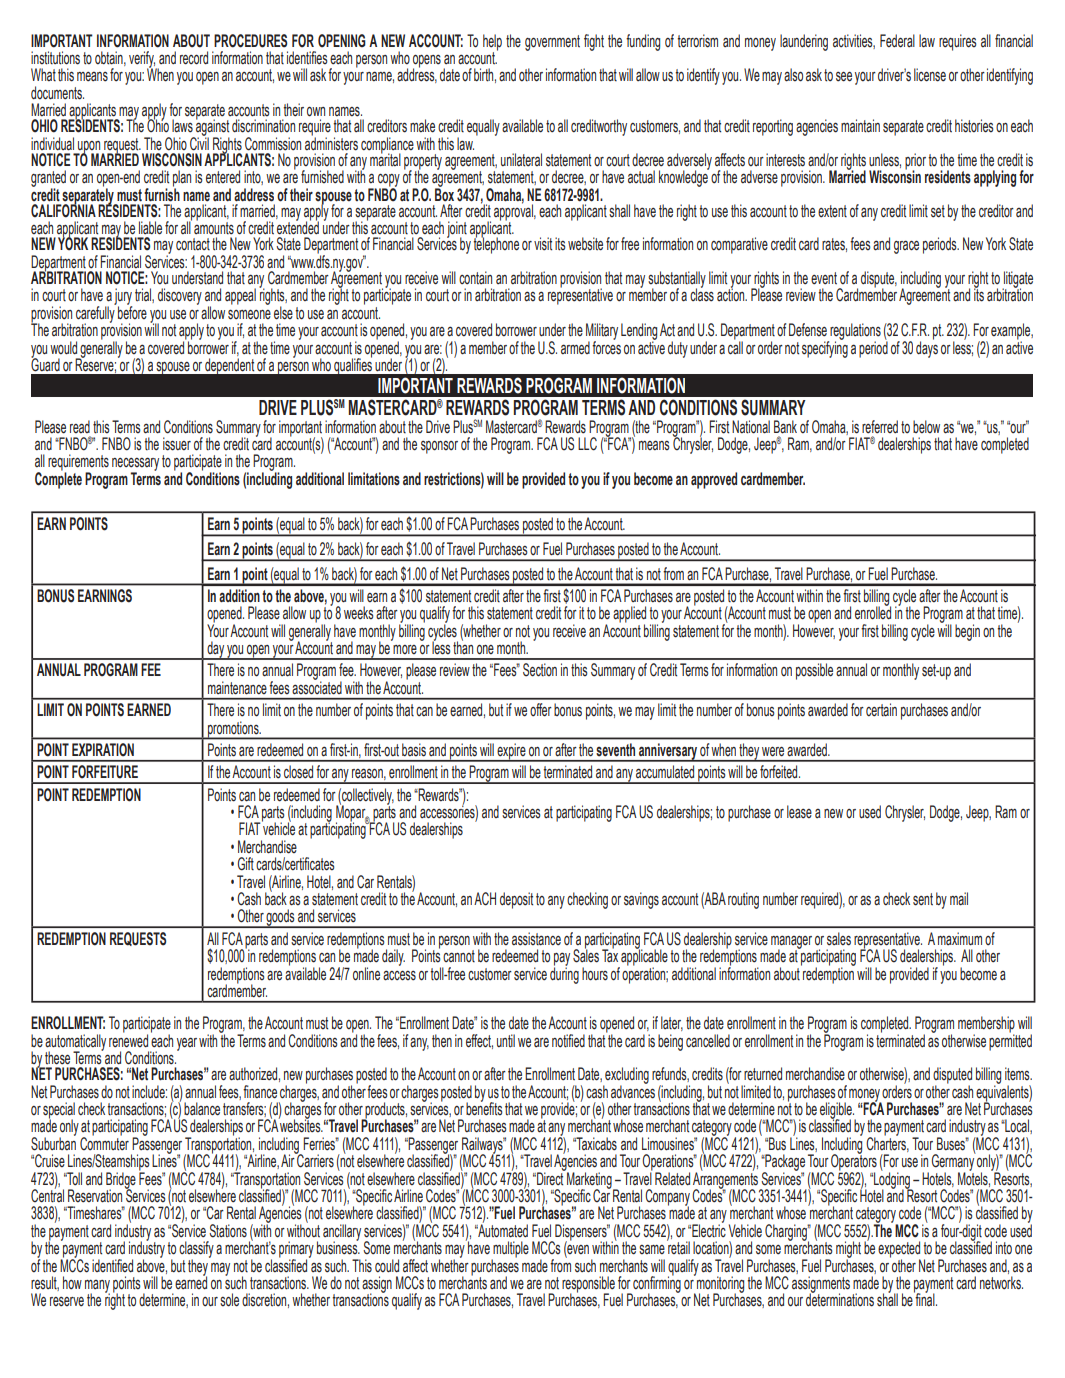 The height and width of the screenshot is (1378, 1065). Describe the element at coordinates (246, 864) in the screenshot. I see `Gift` at that location.
